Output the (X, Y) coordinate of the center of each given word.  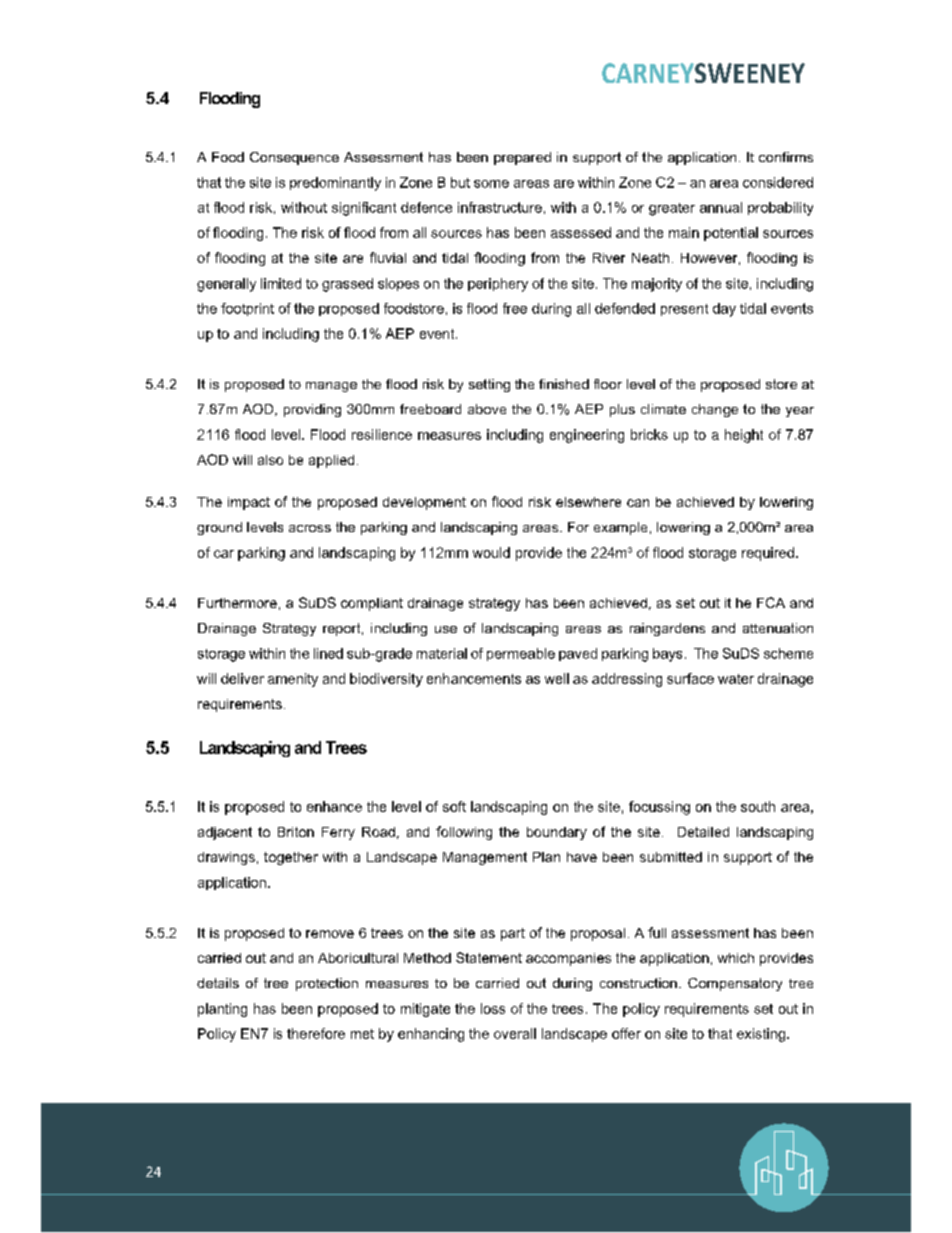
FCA (771, 602)
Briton (296, 832)
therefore (316, 1033)
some (491, 184)
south (758, 806)
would (491, 552)
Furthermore (237, 603)
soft (454, 806)
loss (493, 1008)
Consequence (294, 158)
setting (489, 385)
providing (312, 410)
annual (721, 207)
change (715, 410)
